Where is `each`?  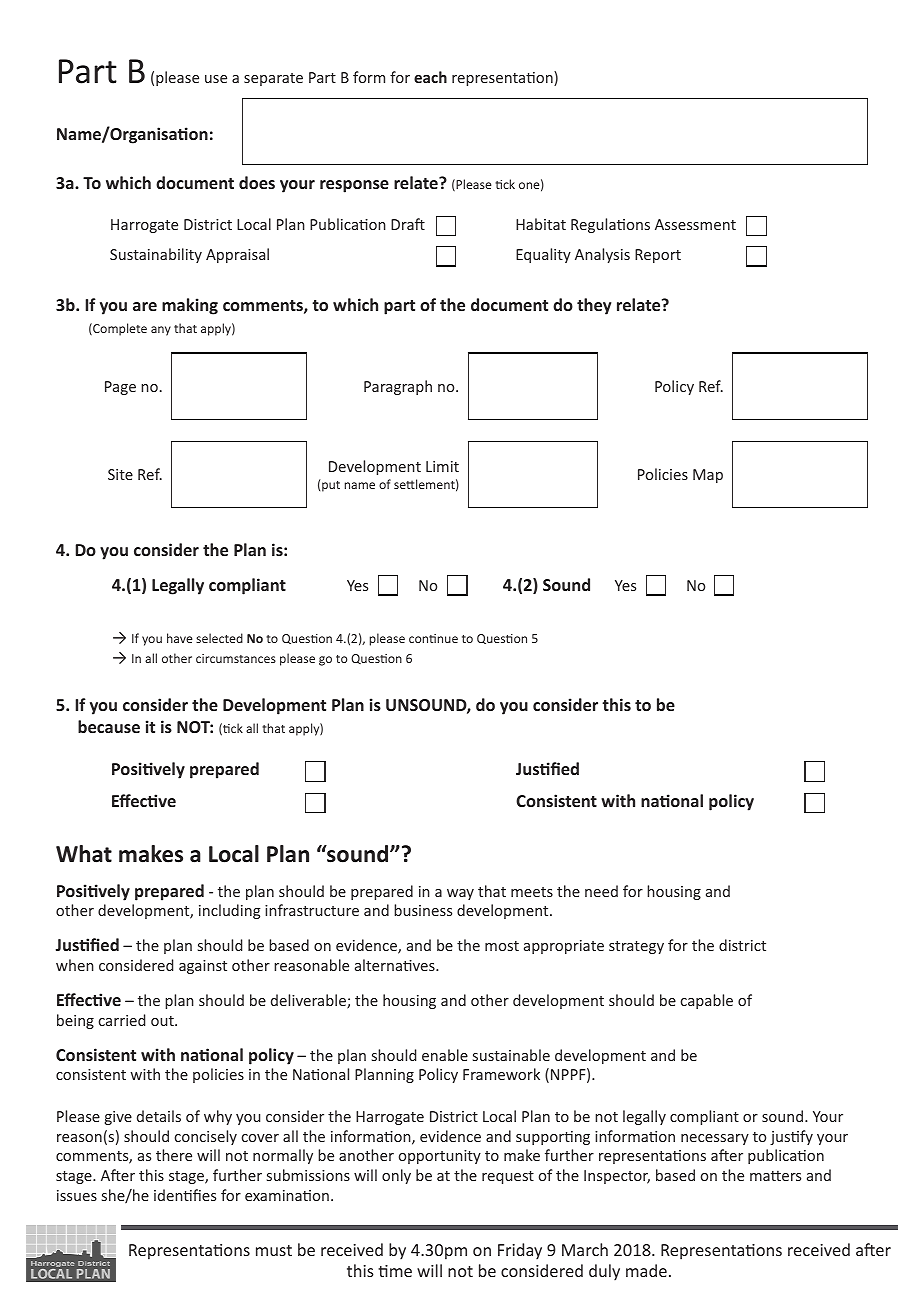 each is located at coordinates (430, 77).
